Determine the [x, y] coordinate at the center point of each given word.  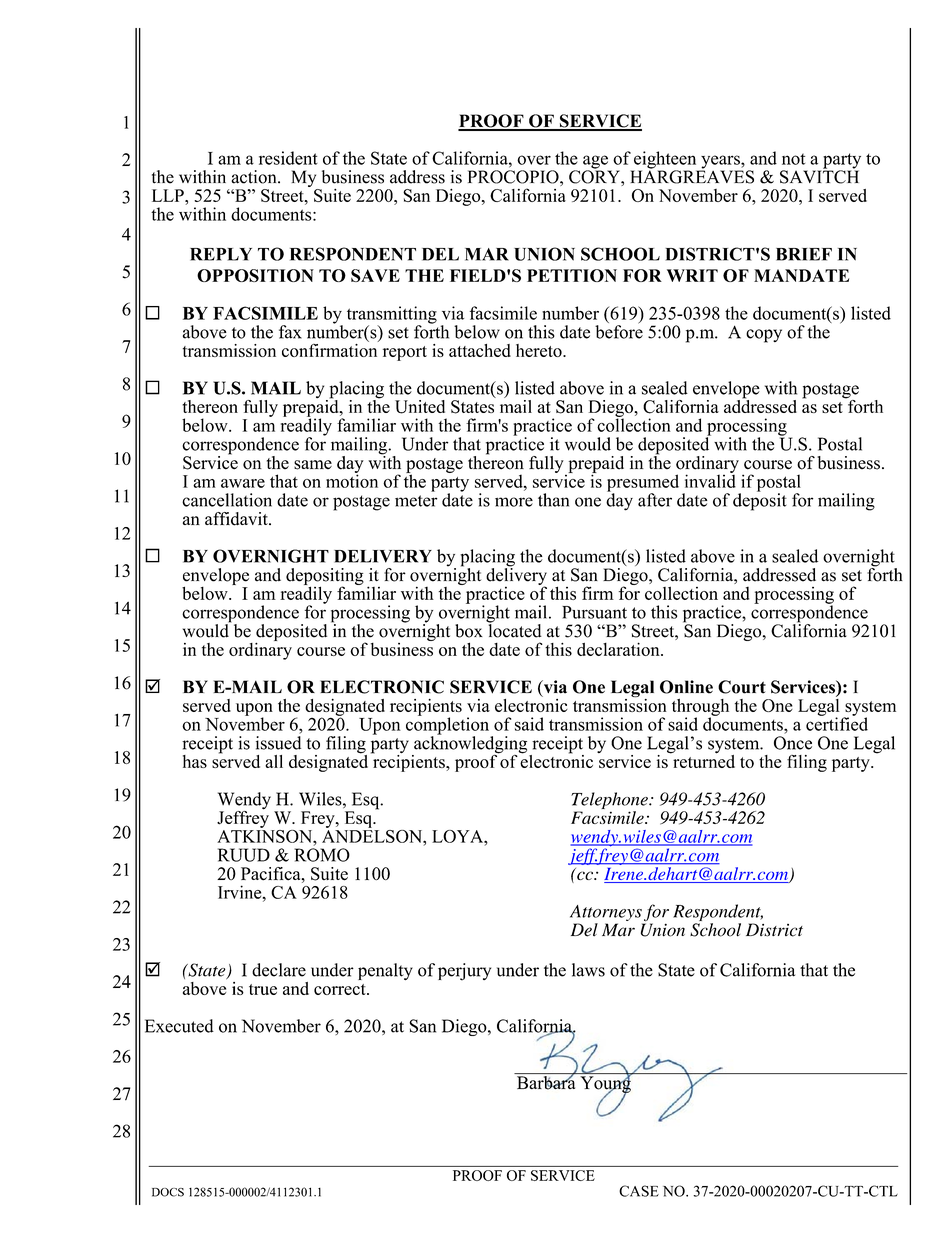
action [255, 177]
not [793, 159]
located [514, 629]
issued [278, 743]
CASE [639, 1191]
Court [742, 687]
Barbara [546, 1081]
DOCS [168, 1192]
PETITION [572, 275]
